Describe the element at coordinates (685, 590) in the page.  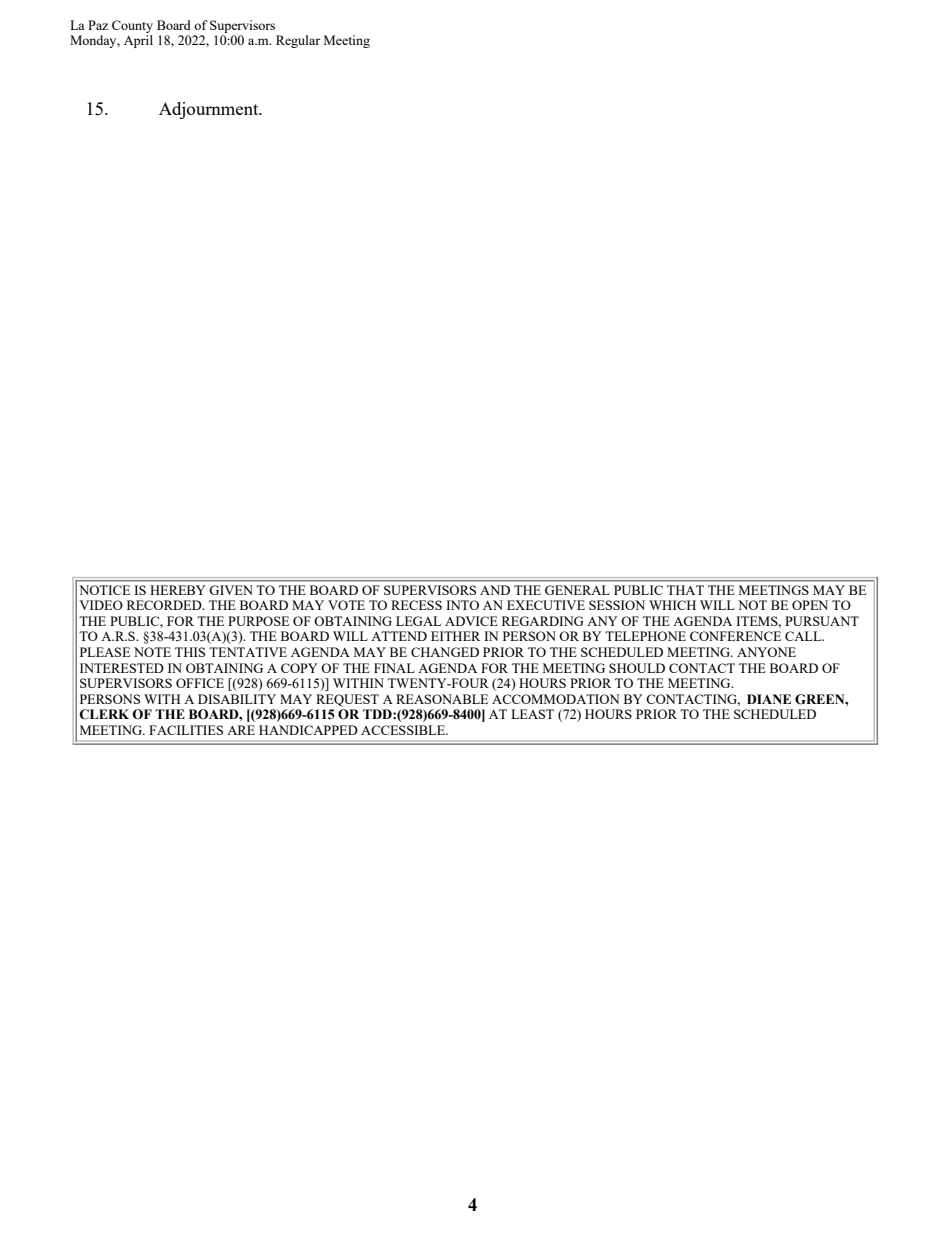
I see `THAT` at that location.
